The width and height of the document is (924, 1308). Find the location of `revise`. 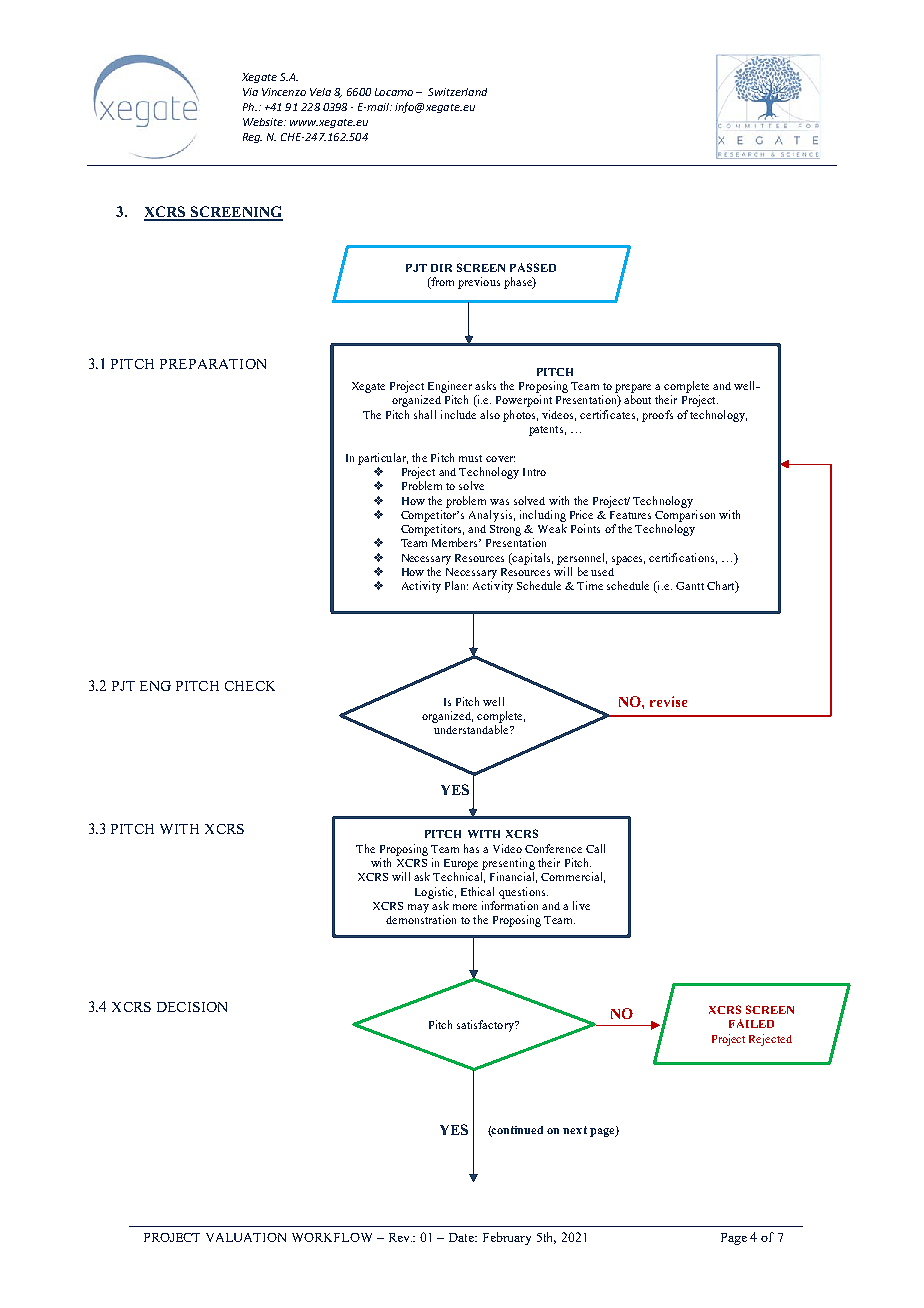

revise is located at coordinates (668, 701).
